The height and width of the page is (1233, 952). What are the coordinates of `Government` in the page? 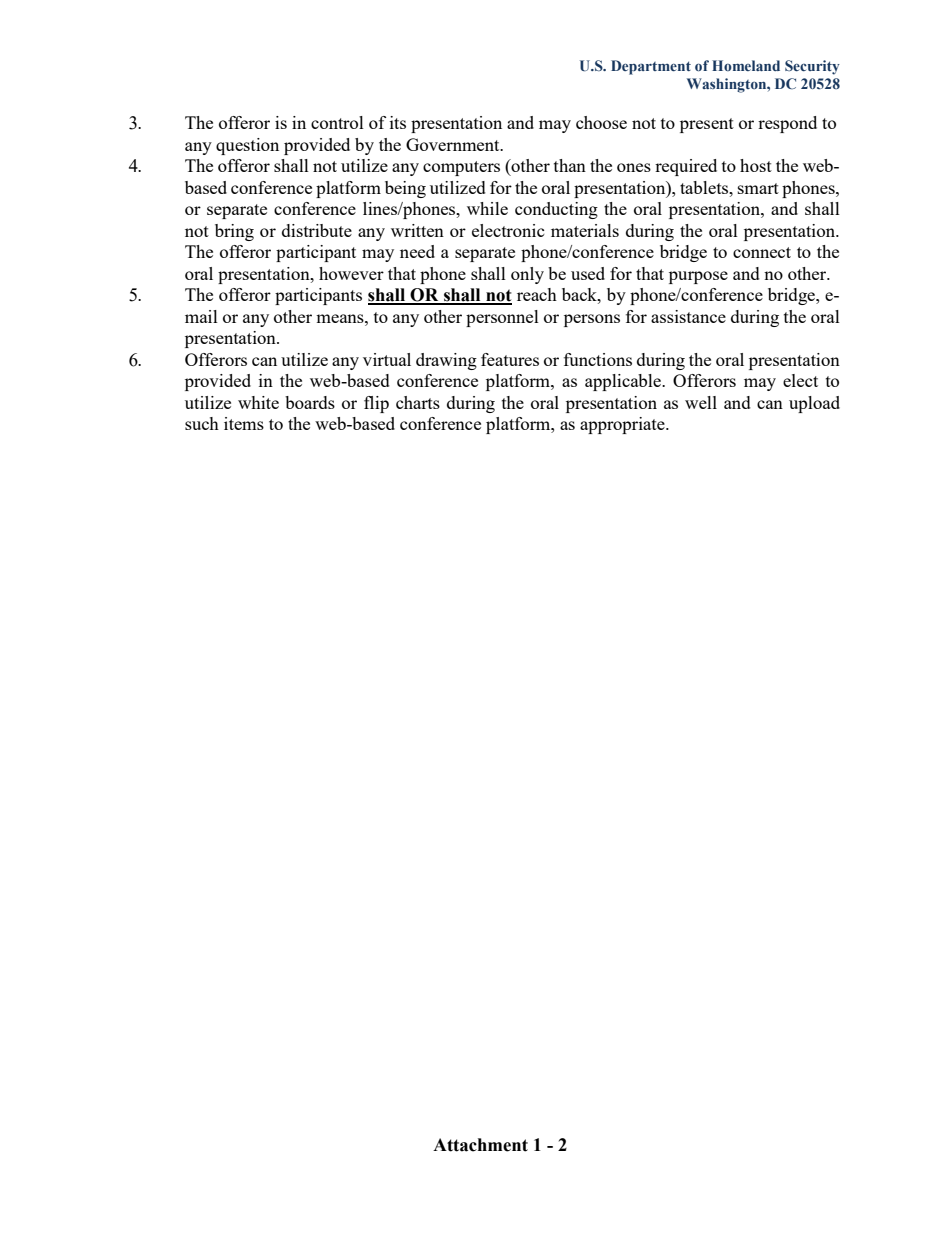 It's located at (454, 144).
